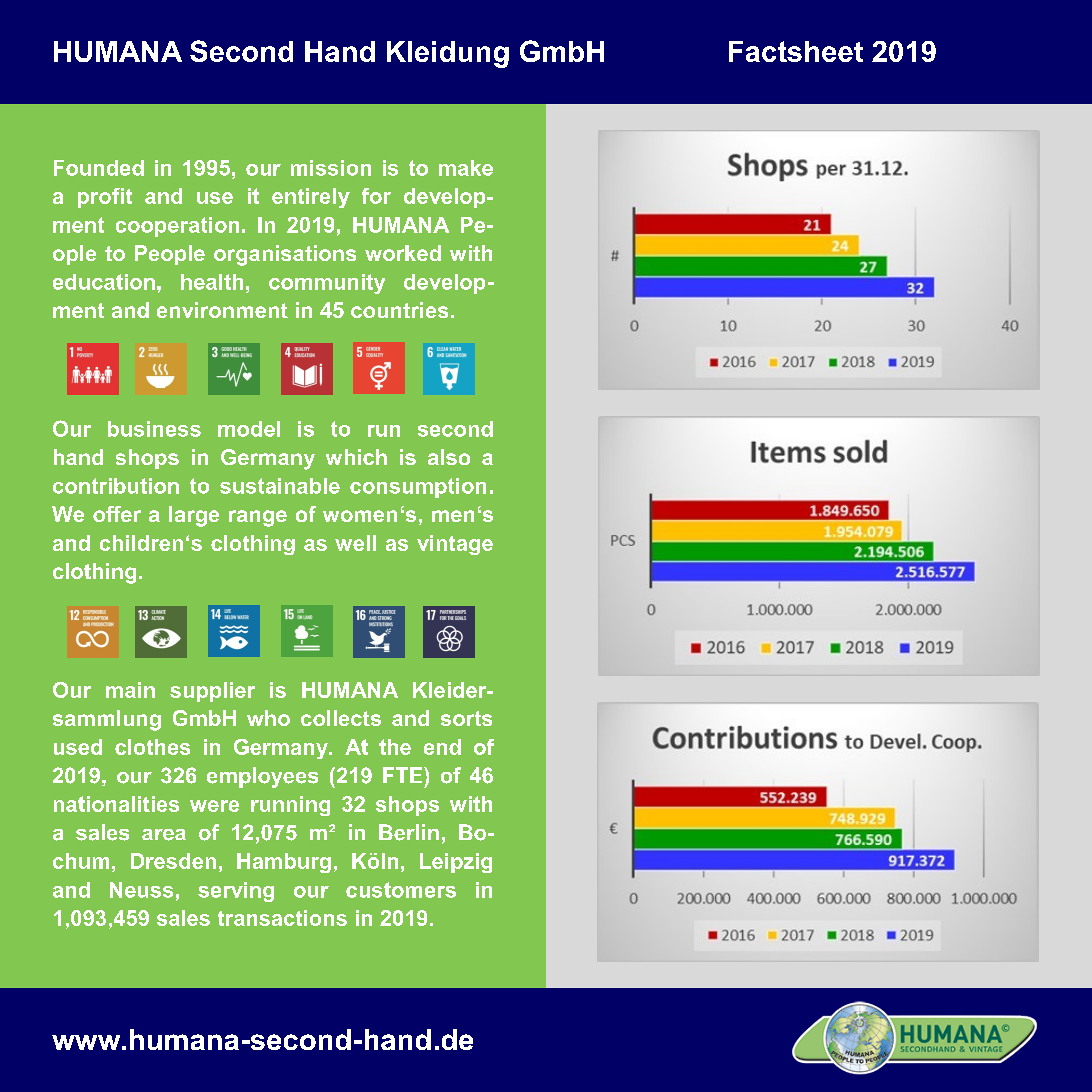 The image size is (1092, 1092). What do you see at coordinates (164, 835) in the image?
I see `area` at bounding box center [164, 835].
